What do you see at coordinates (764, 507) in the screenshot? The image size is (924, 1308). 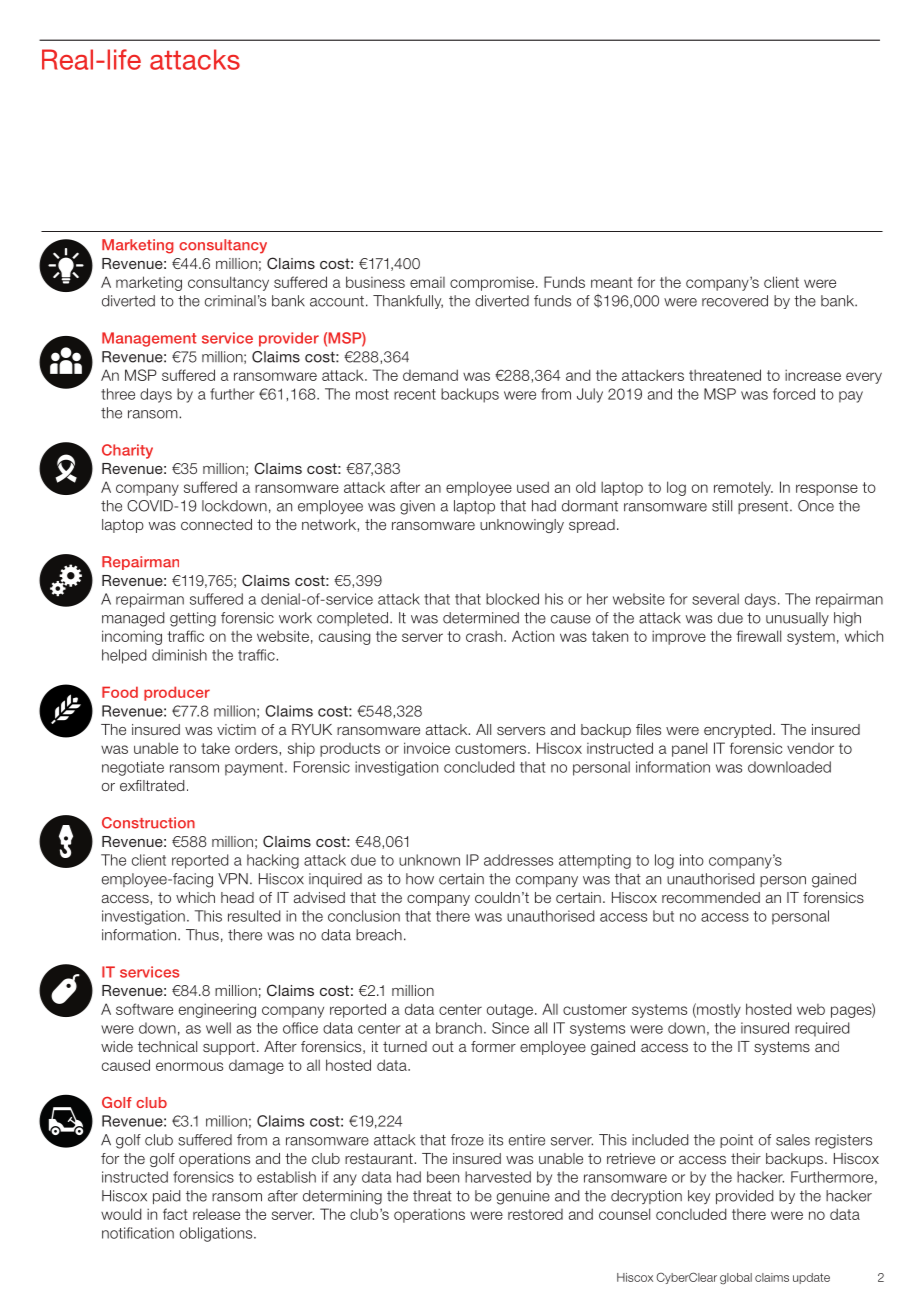 I see `present` at bounding box center [764, 507].
